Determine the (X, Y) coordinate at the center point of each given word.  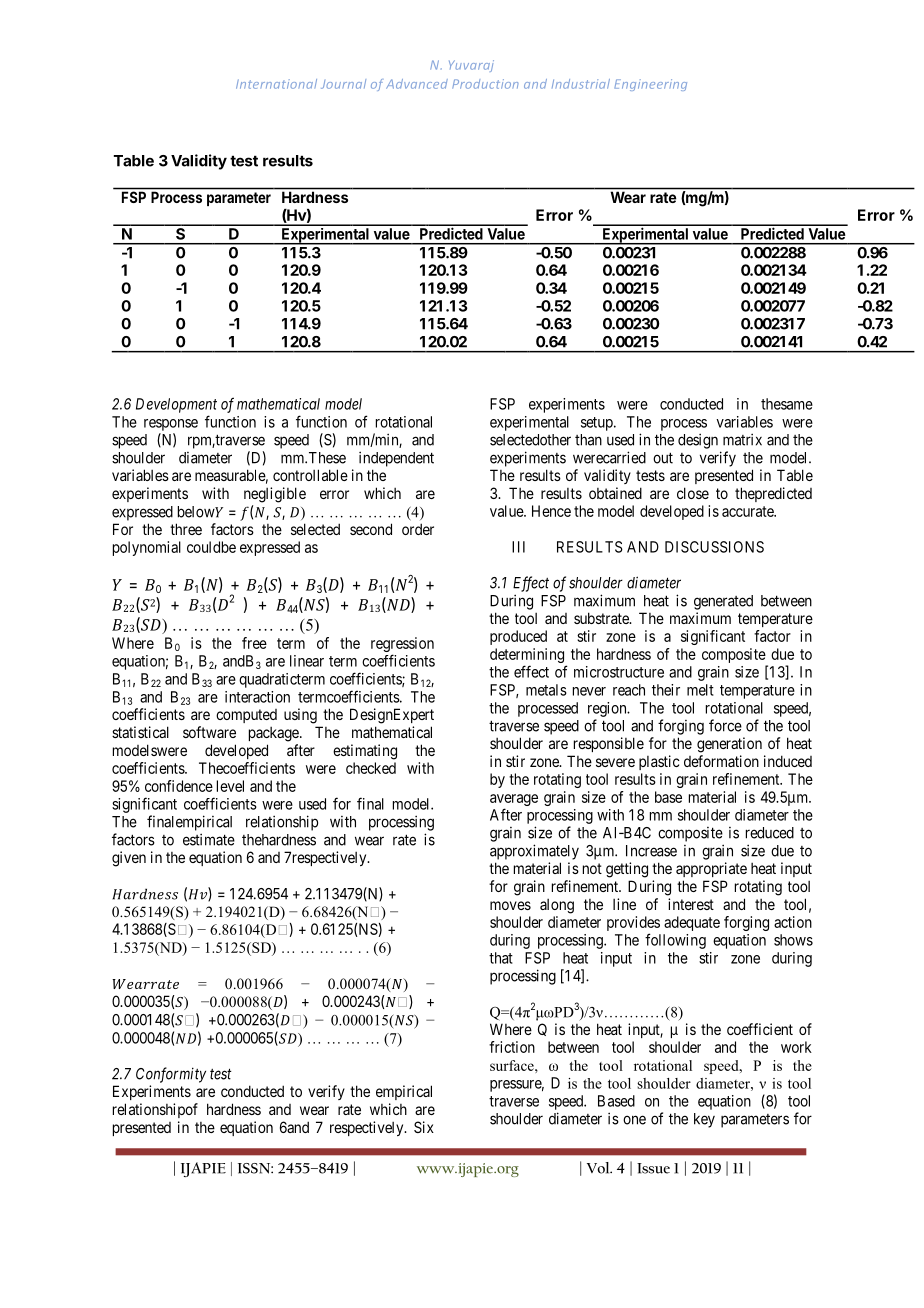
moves (510, 905)
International (276, 84)
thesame (787, 404)
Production (485, 84)
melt (700, 690)
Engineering (650, 85)
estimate (209, 839)
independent (396, 459)
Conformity (171, 1075)
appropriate (711, 869)
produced (518, 637)
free (254, 643)
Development (176, 405)
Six (424, 1127)
